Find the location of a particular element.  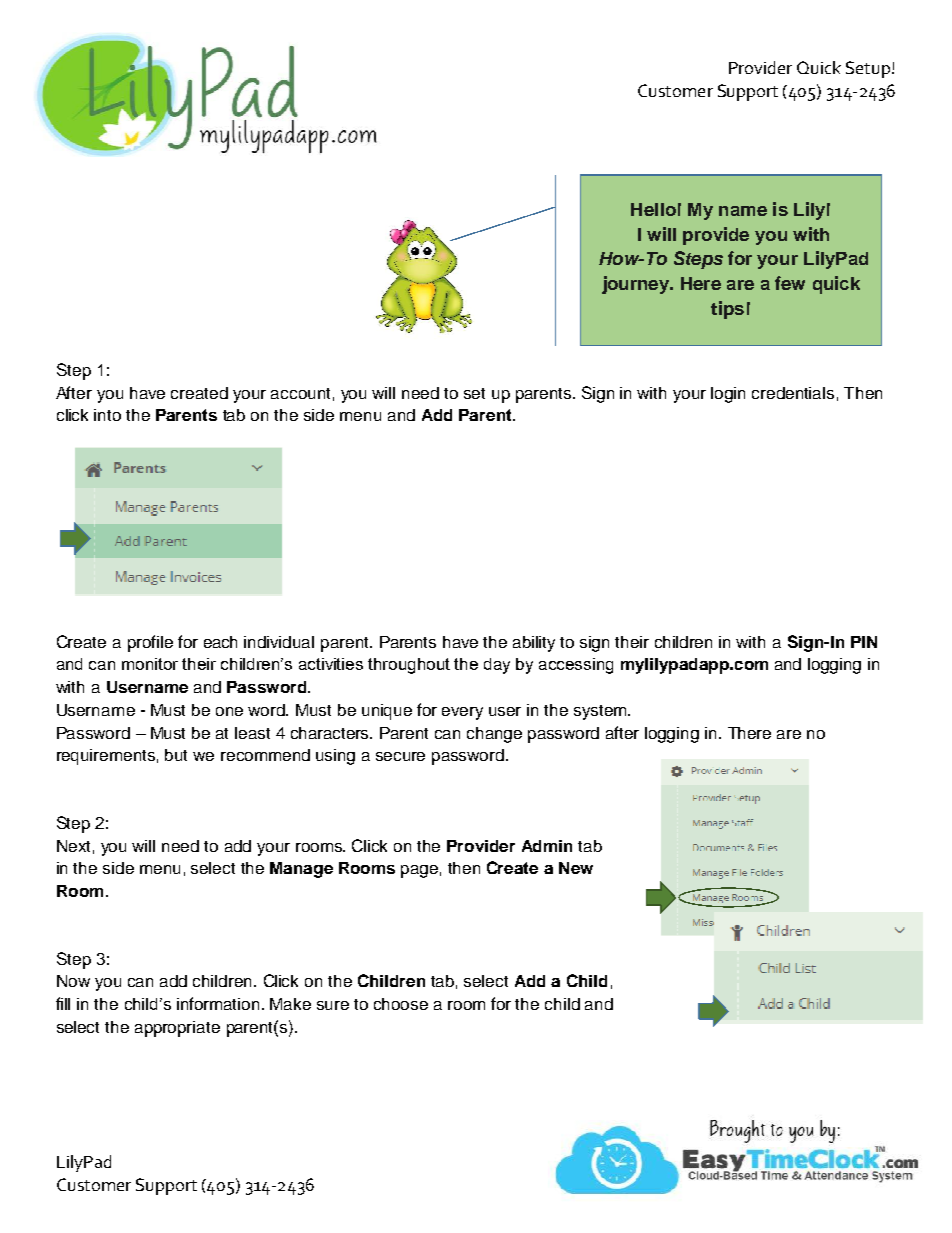

Setup is located at coordinates (869, 69).
